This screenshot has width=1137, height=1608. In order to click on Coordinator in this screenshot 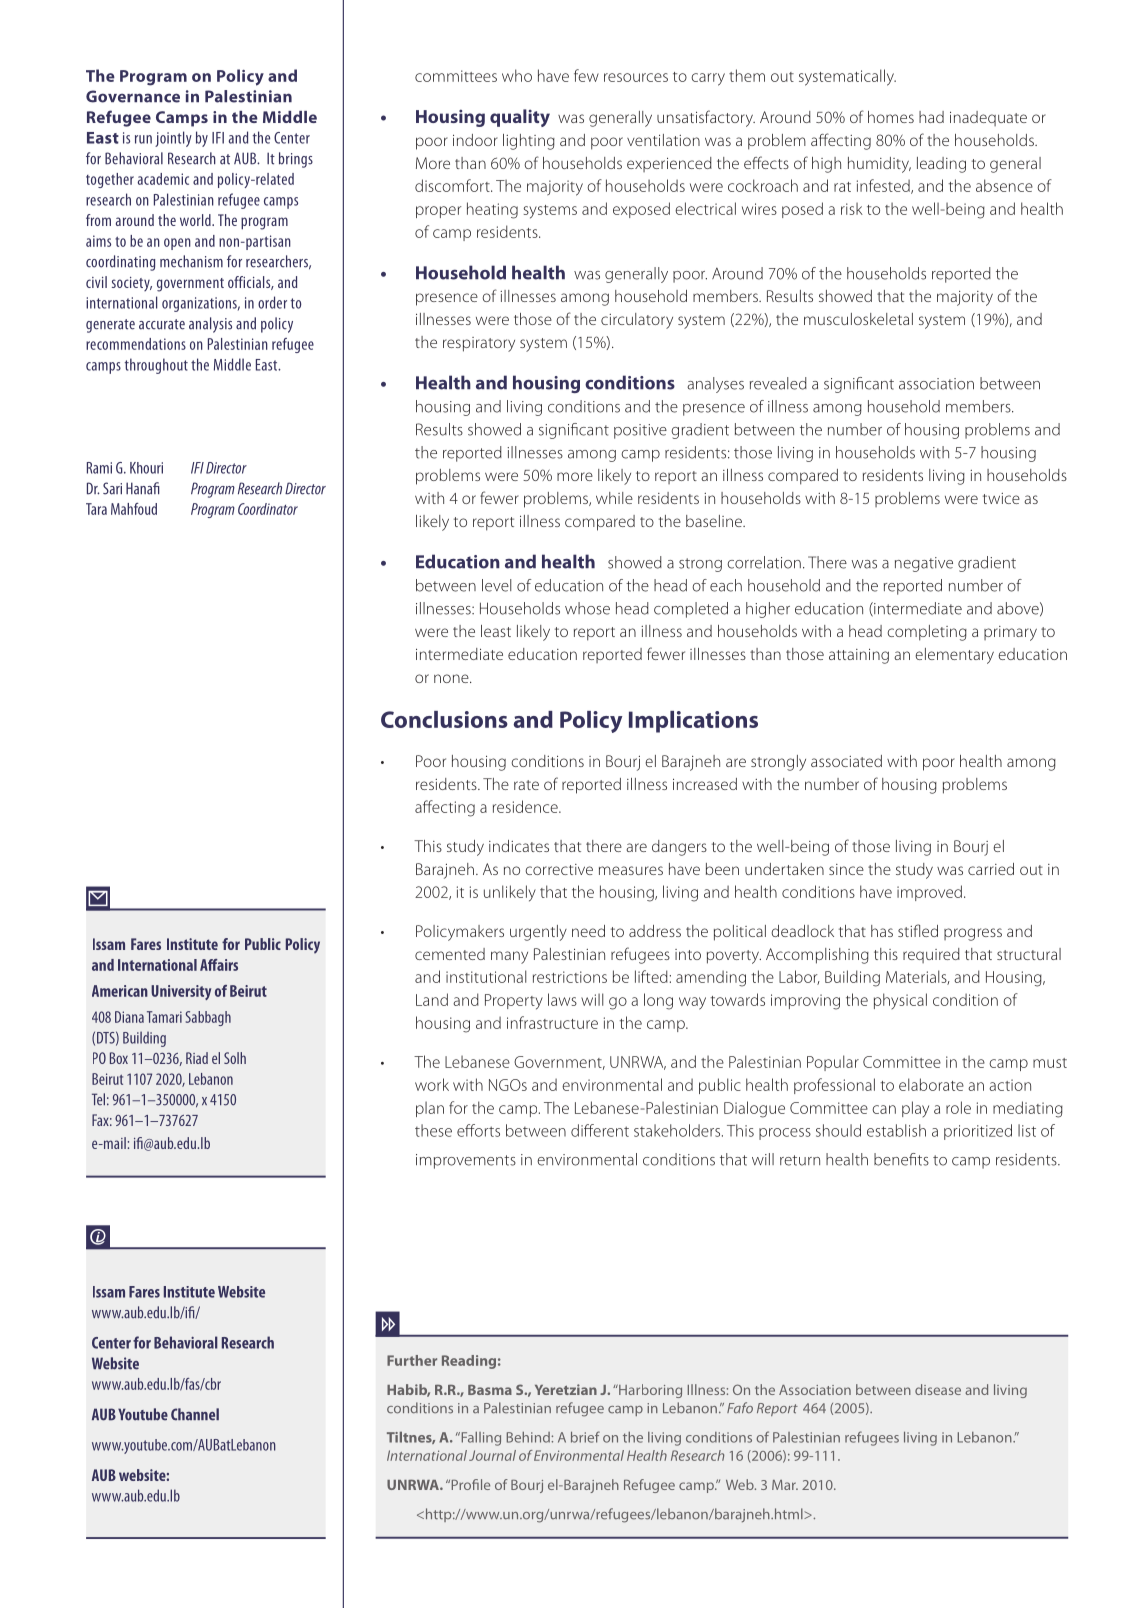, I will do `click(268, 509)`.
